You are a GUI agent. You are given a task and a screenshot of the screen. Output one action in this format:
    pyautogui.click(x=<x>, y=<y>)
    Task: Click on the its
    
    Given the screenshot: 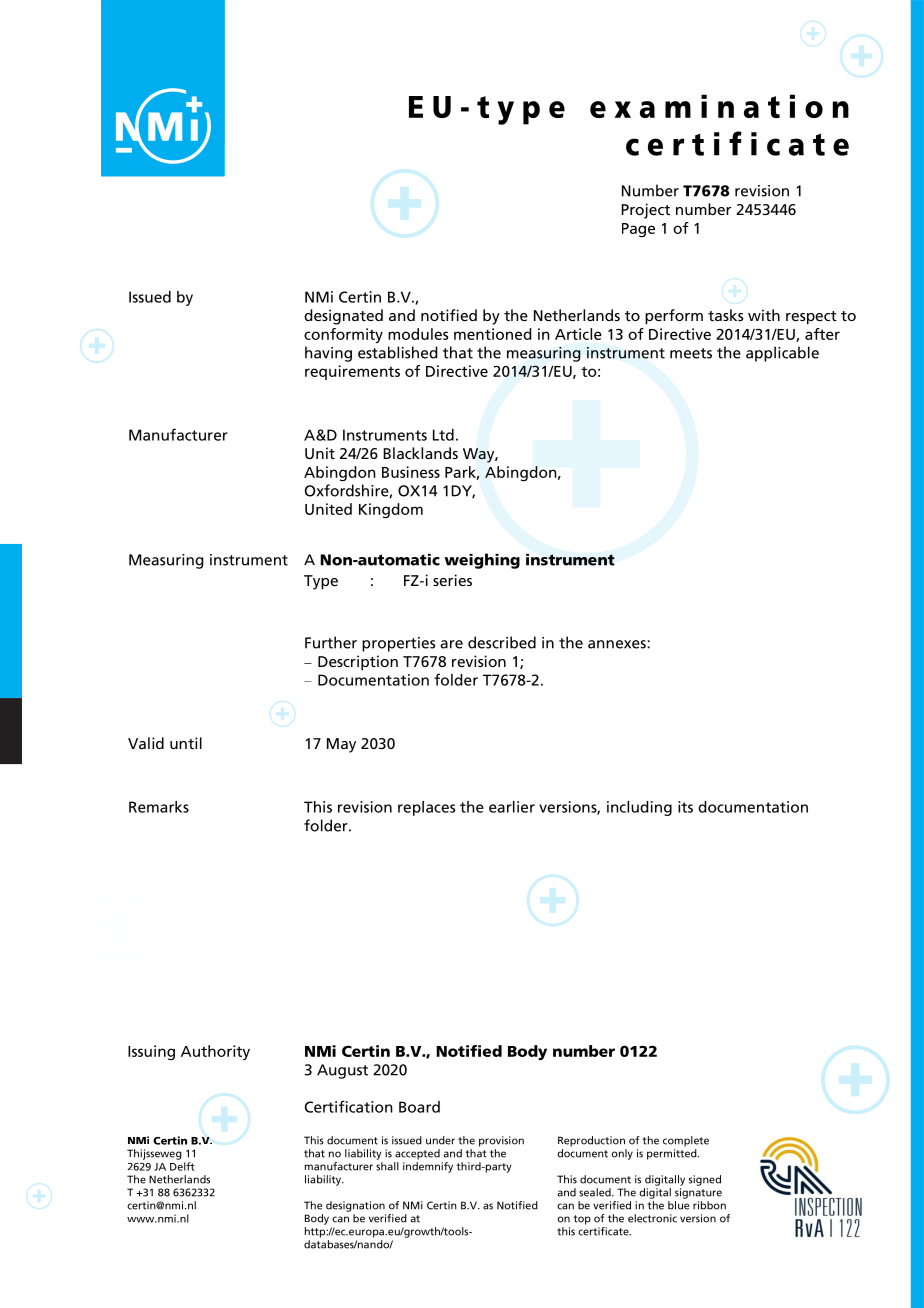 What is the action you would take?
    pyautogui.click(x=685, y=807)
